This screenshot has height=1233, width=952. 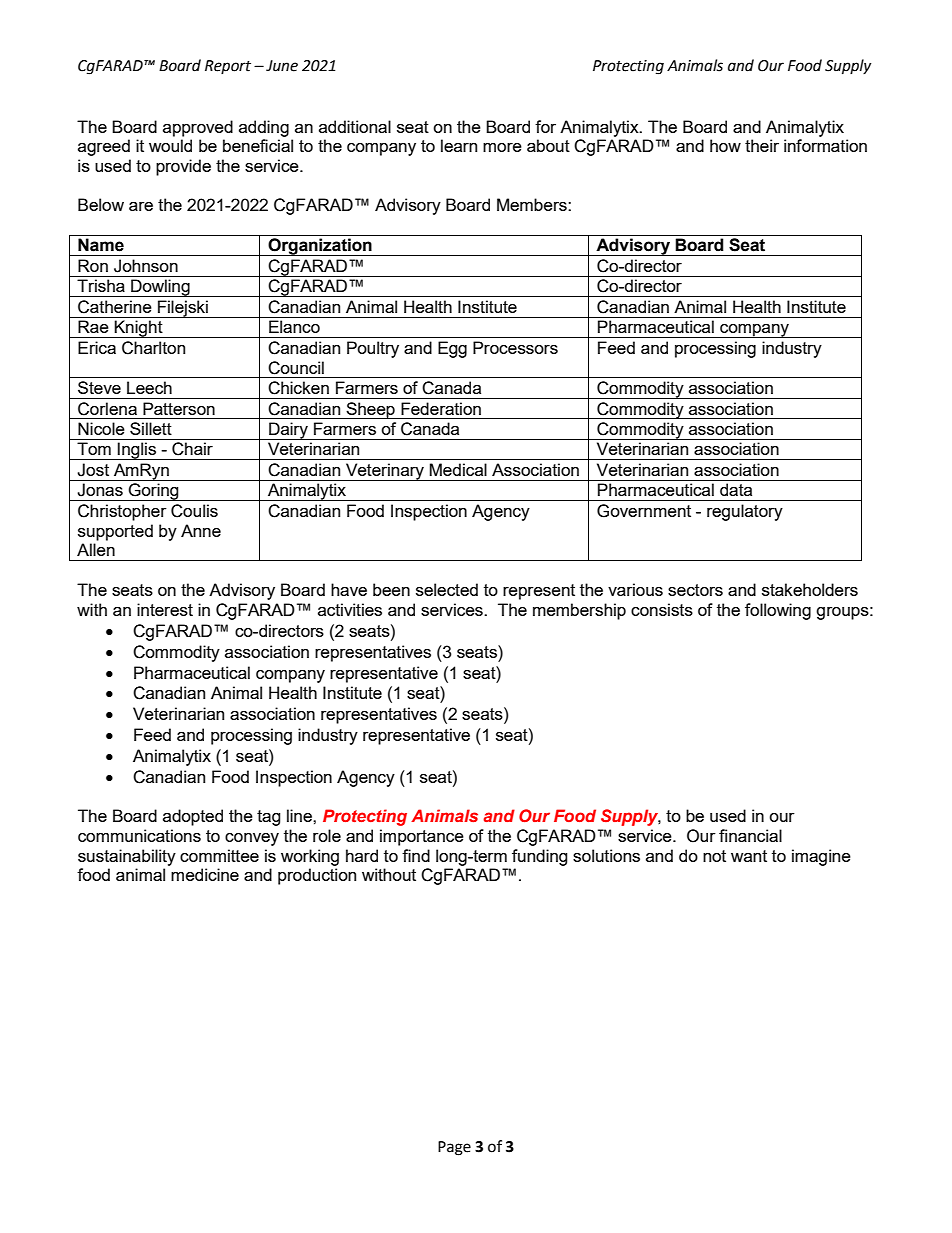 What do you see at coordinates (193, 817) in the screenshot?
I see `adopted` at bounding box center [193, 817].
